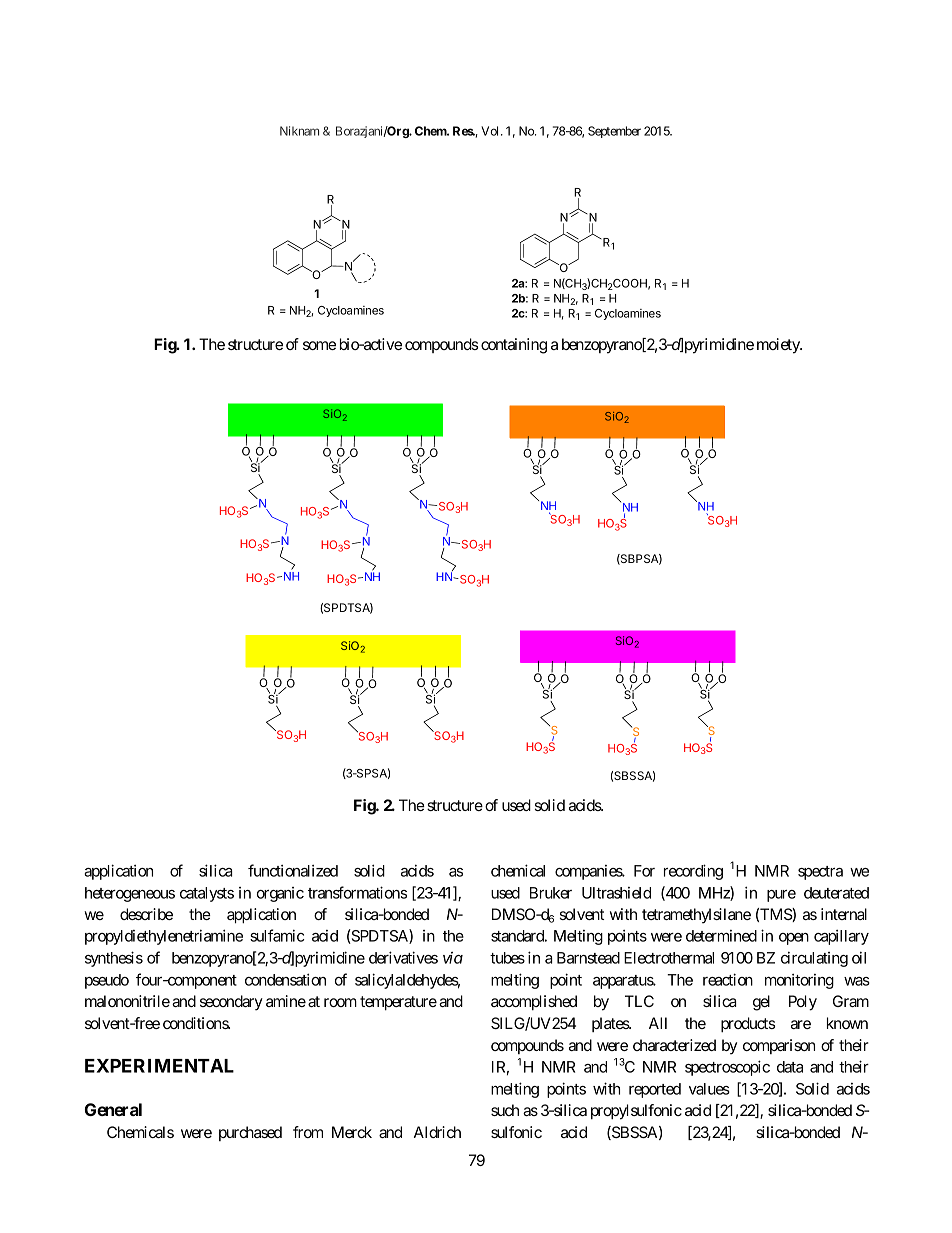 The image size is (952, 1233). What do you see at coordinates (820, 873) in the screenshot?
I see `spectra` at bounding box center [820, 873].
